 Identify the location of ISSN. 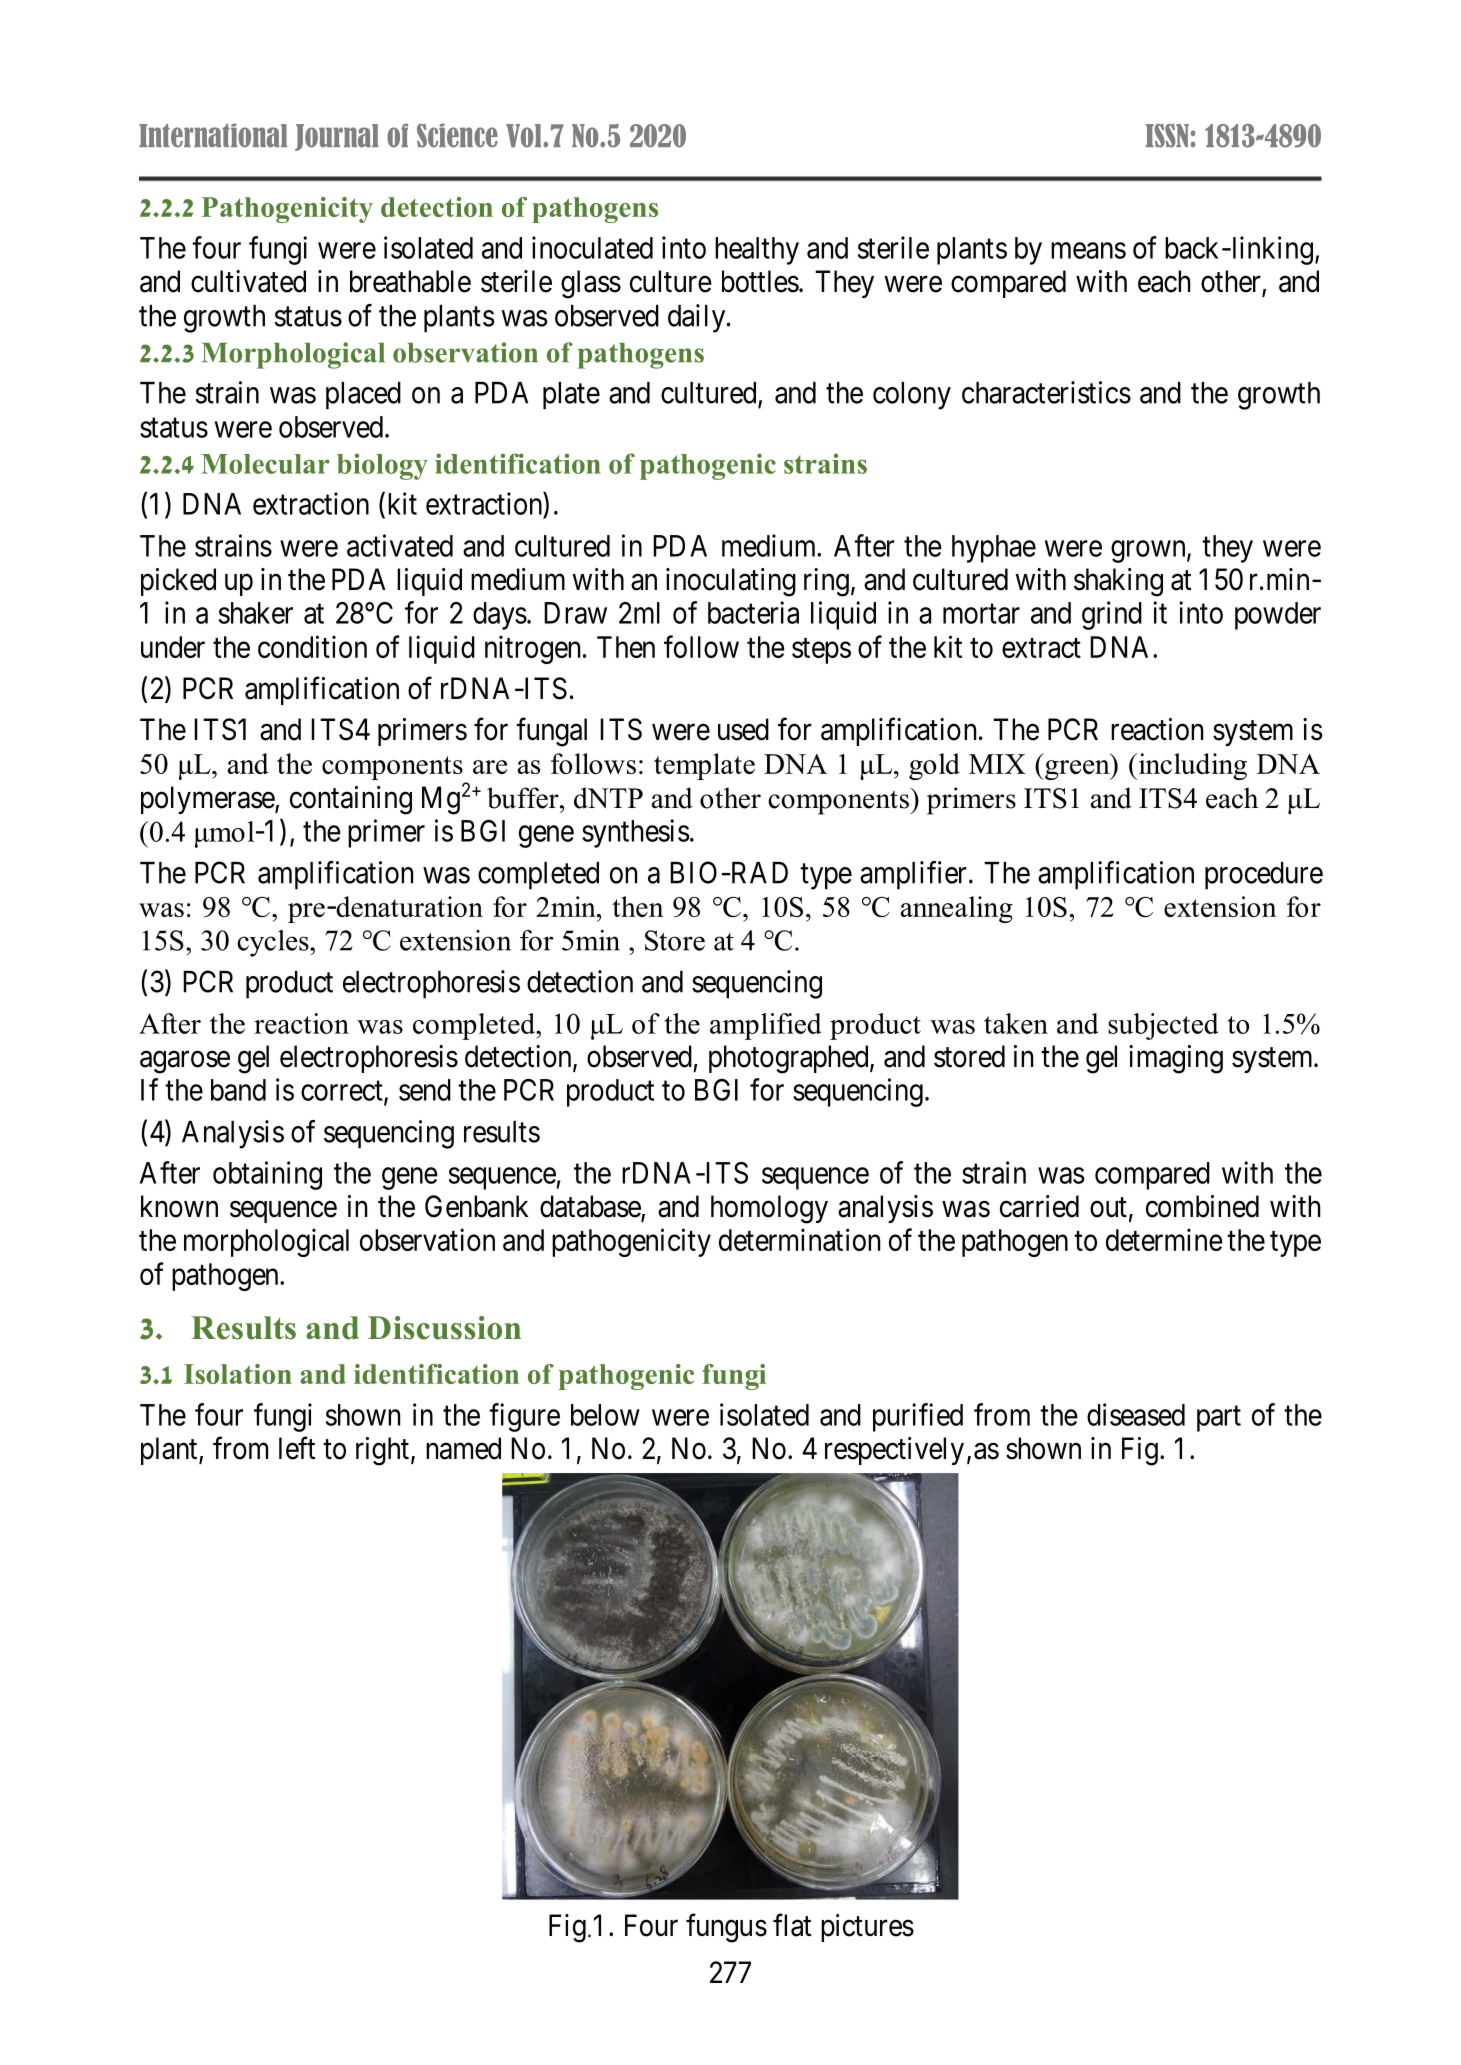
(1167, 136).
